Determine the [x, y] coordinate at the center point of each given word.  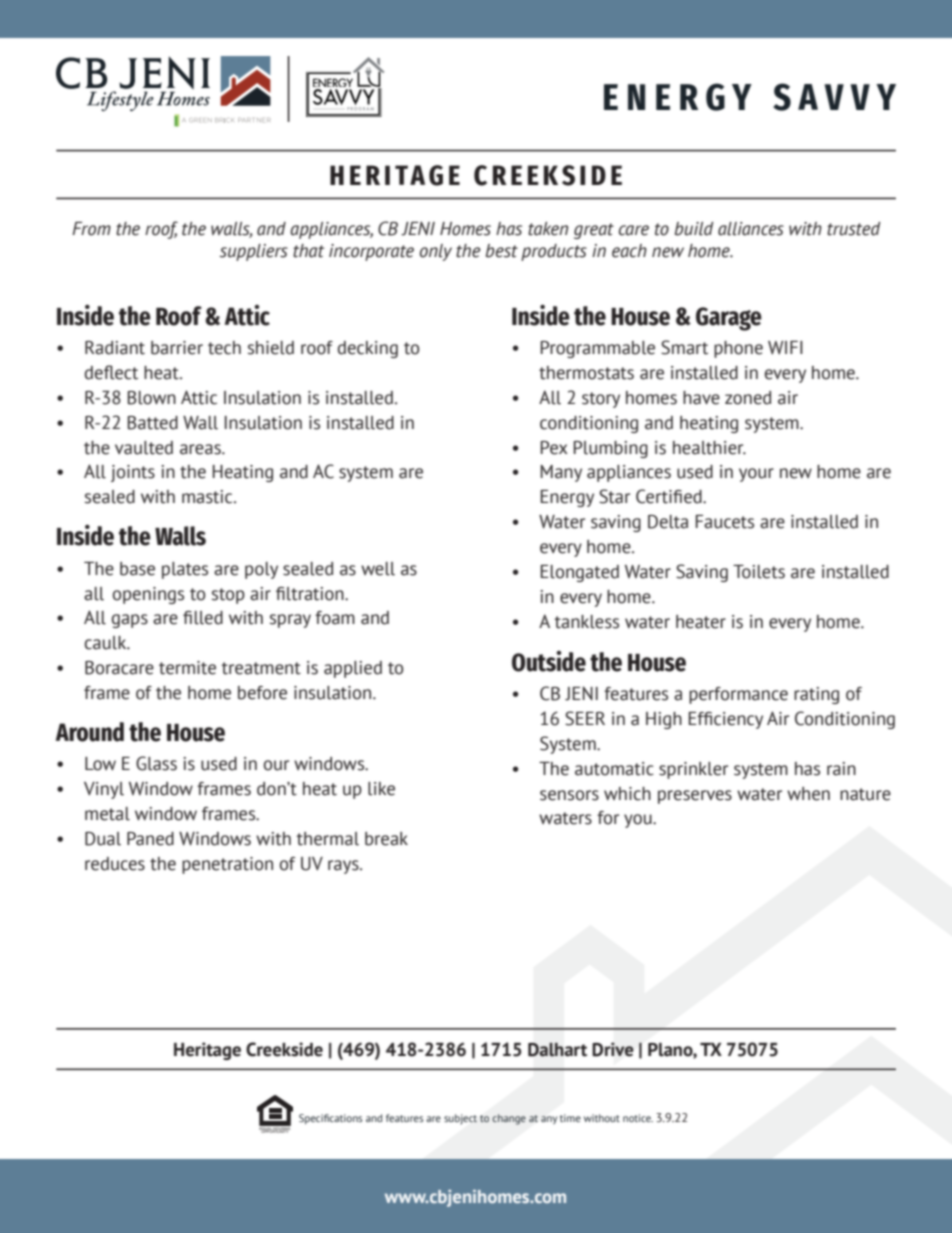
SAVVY [834, 97]
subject [460, 1119]
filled [203, 618]
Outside [549, 661]
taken [548, 229]
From [91, 229]
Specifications [330, 1119]
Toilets [759, 572]
